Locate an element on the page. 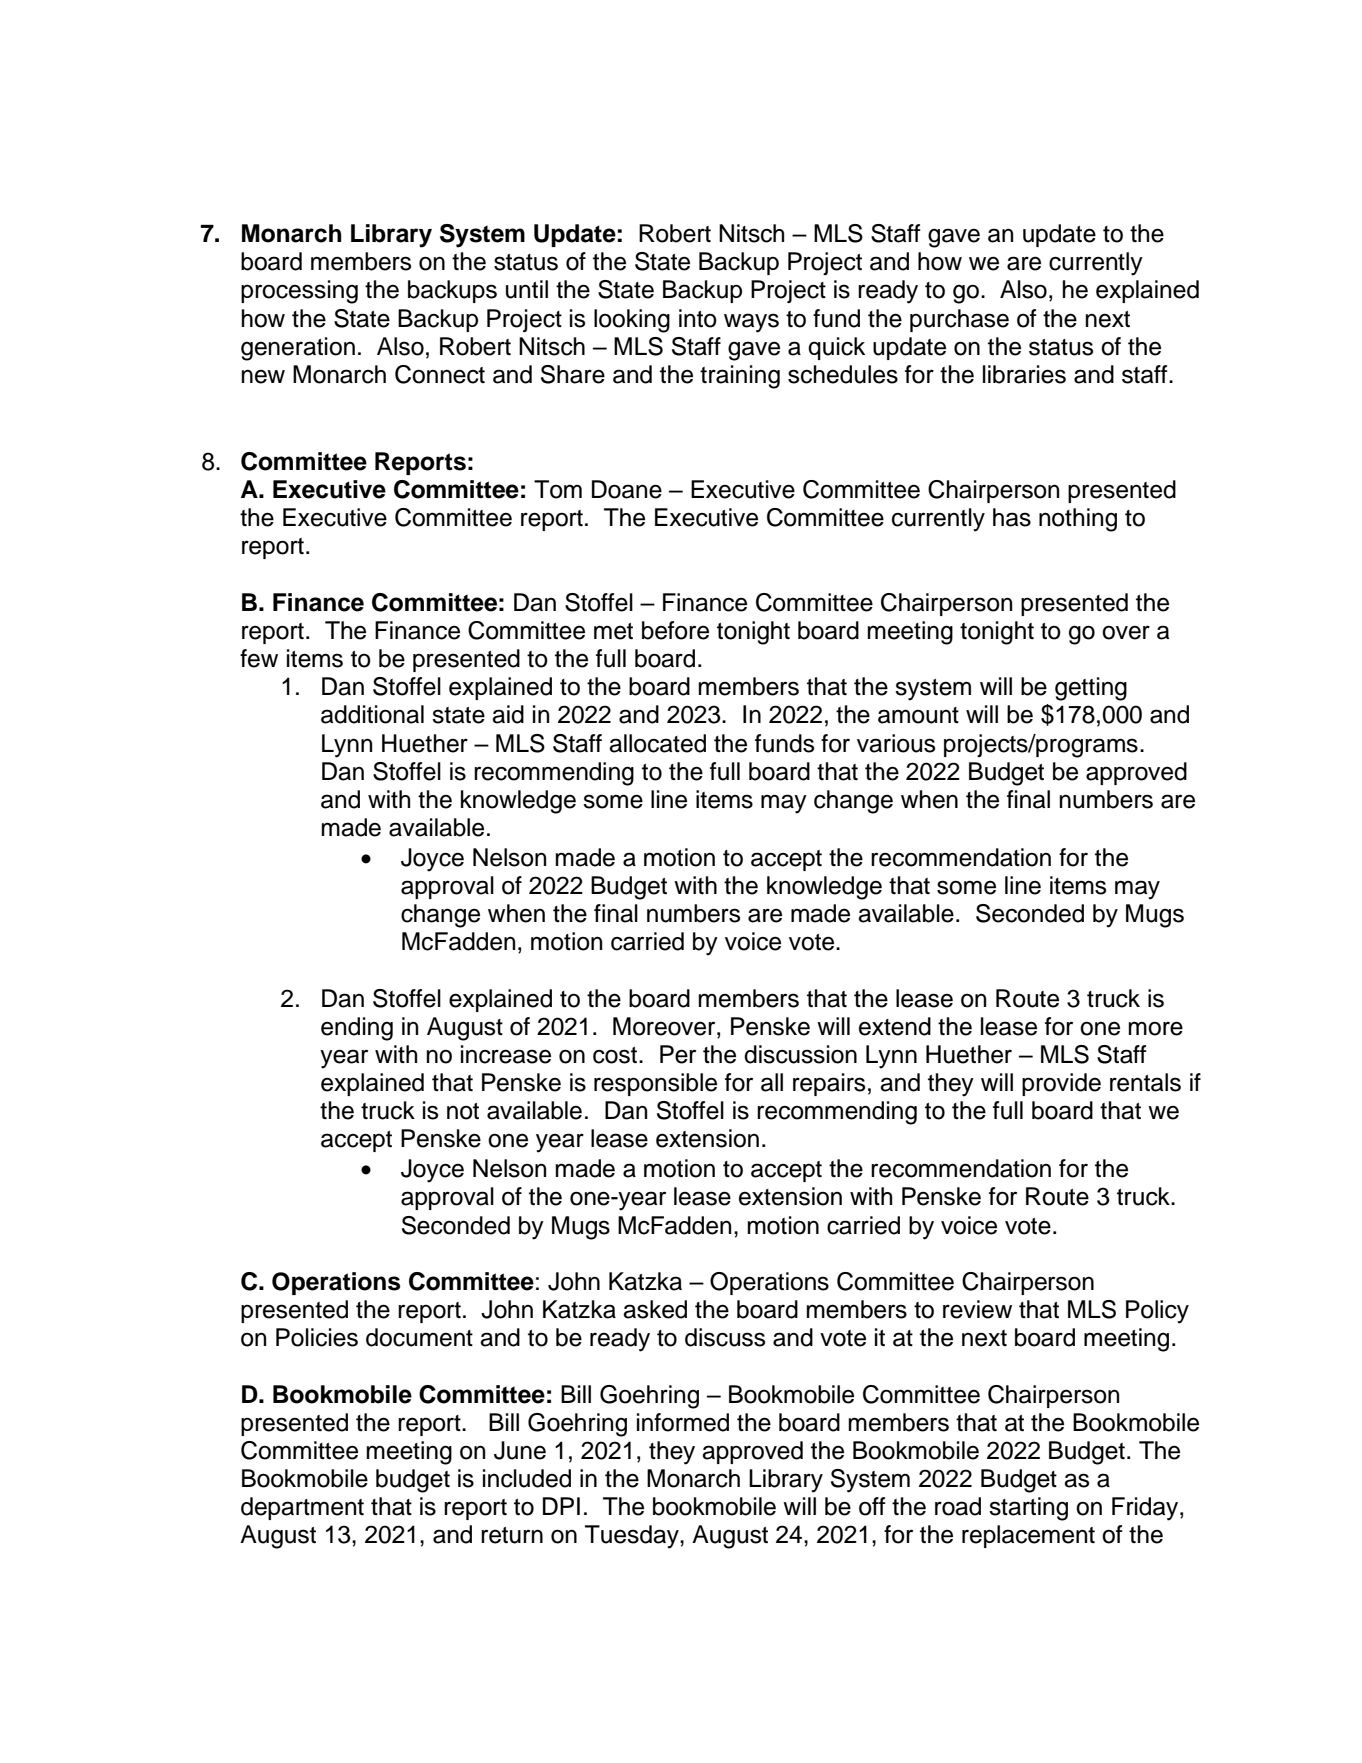 Image resolution: width=1362 pixels, height=1763 pixels. cost is located at coordinates (616, 1055).
